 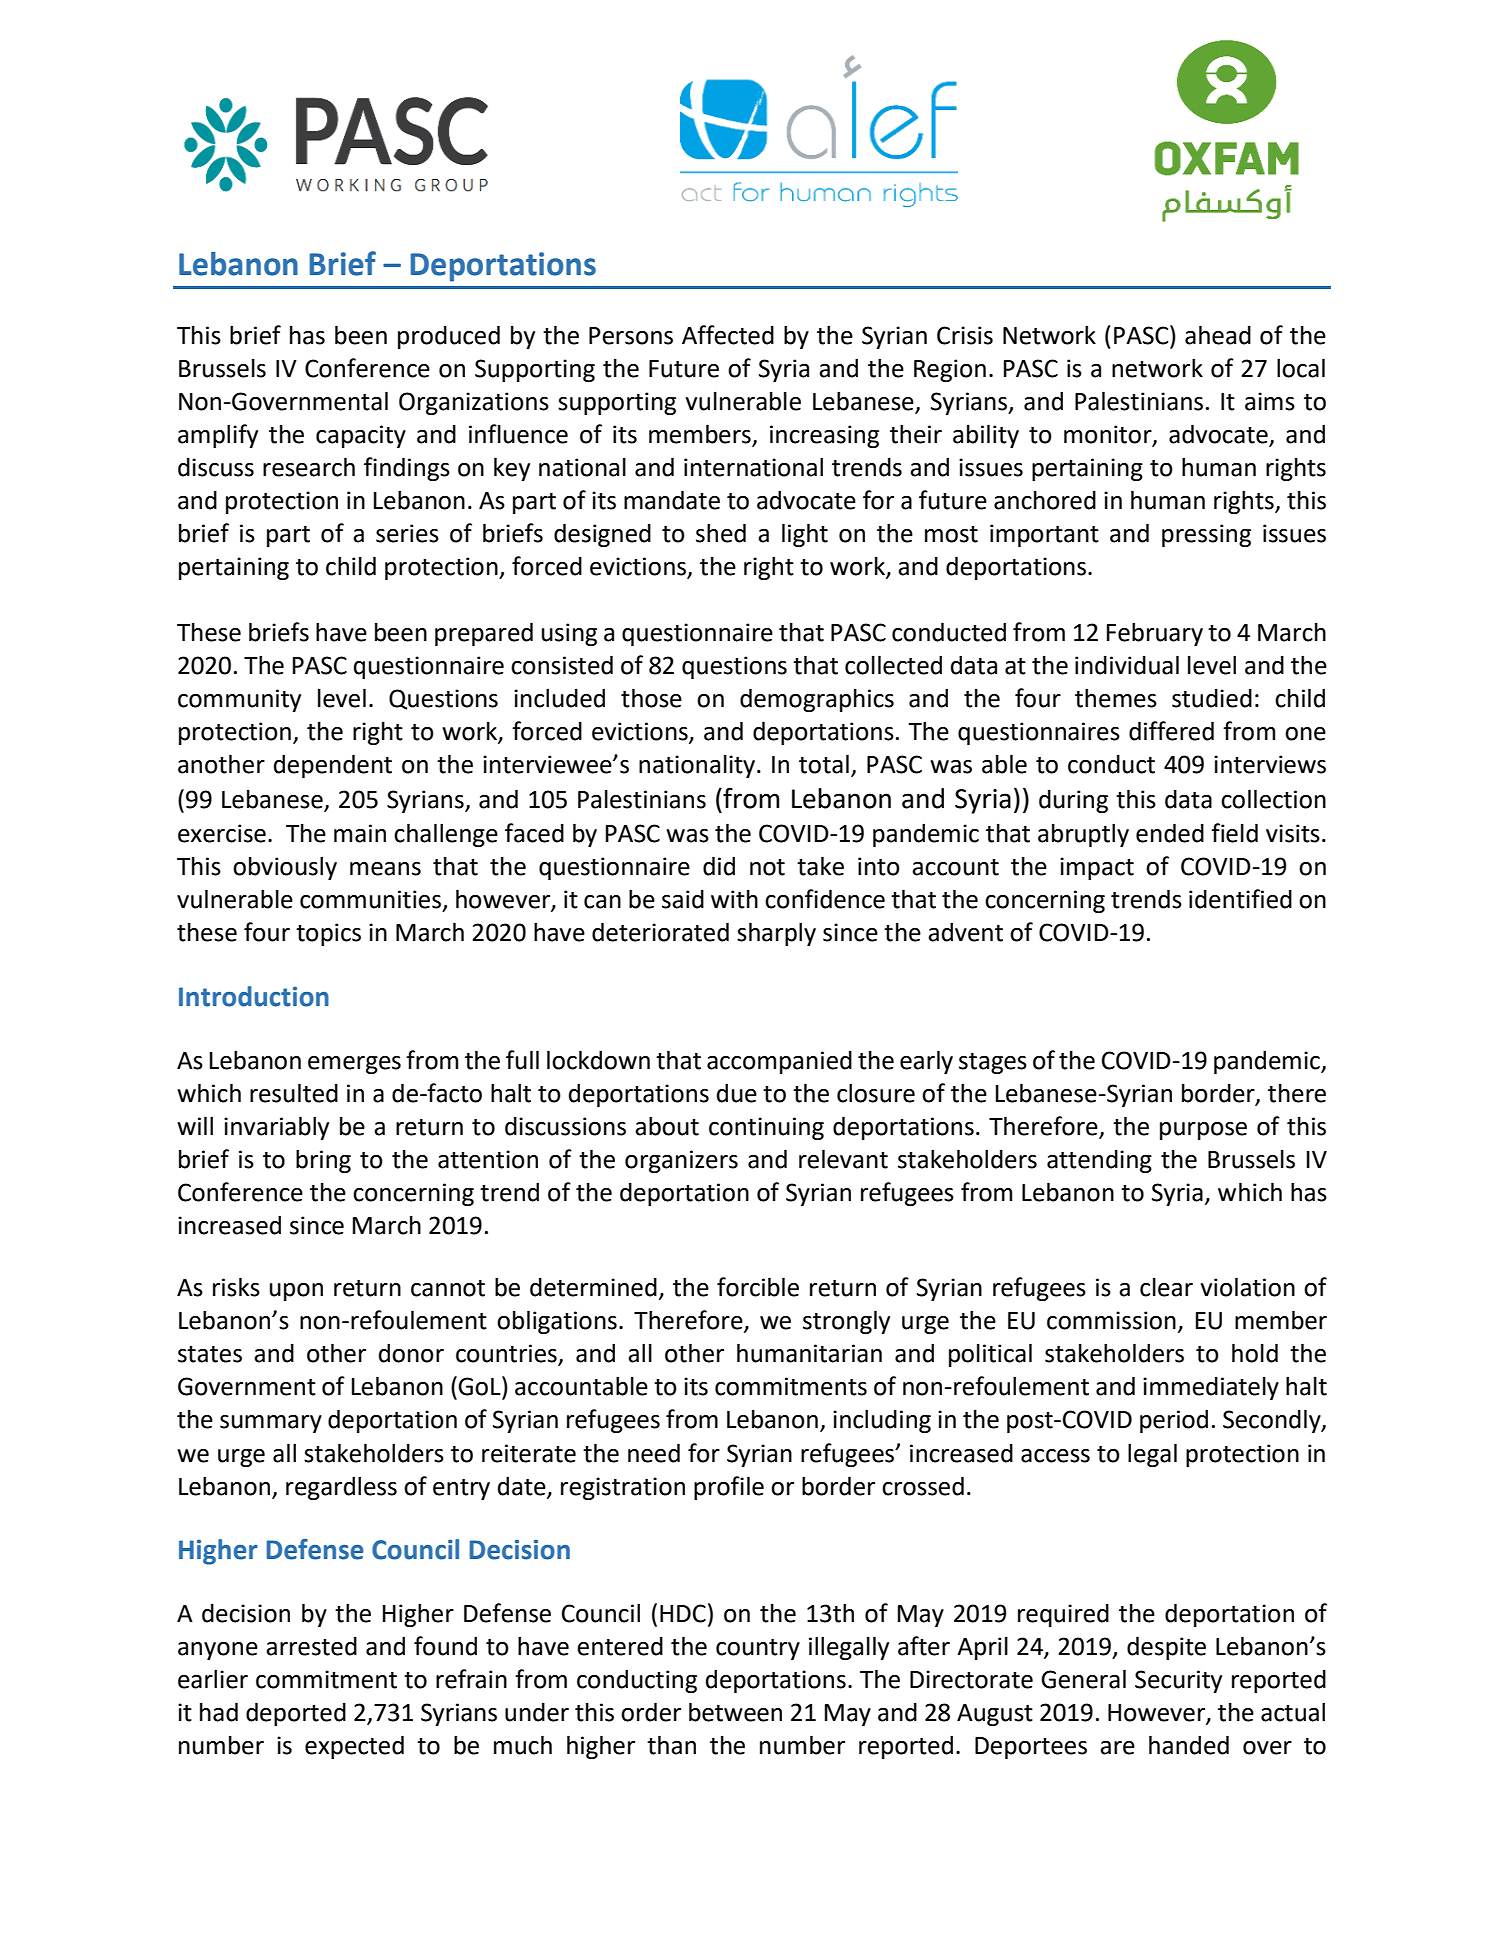 What do you see at coordinates (1218, 335) in the screenshot?
I see `ahead` at bounding box center [1218, 335].
